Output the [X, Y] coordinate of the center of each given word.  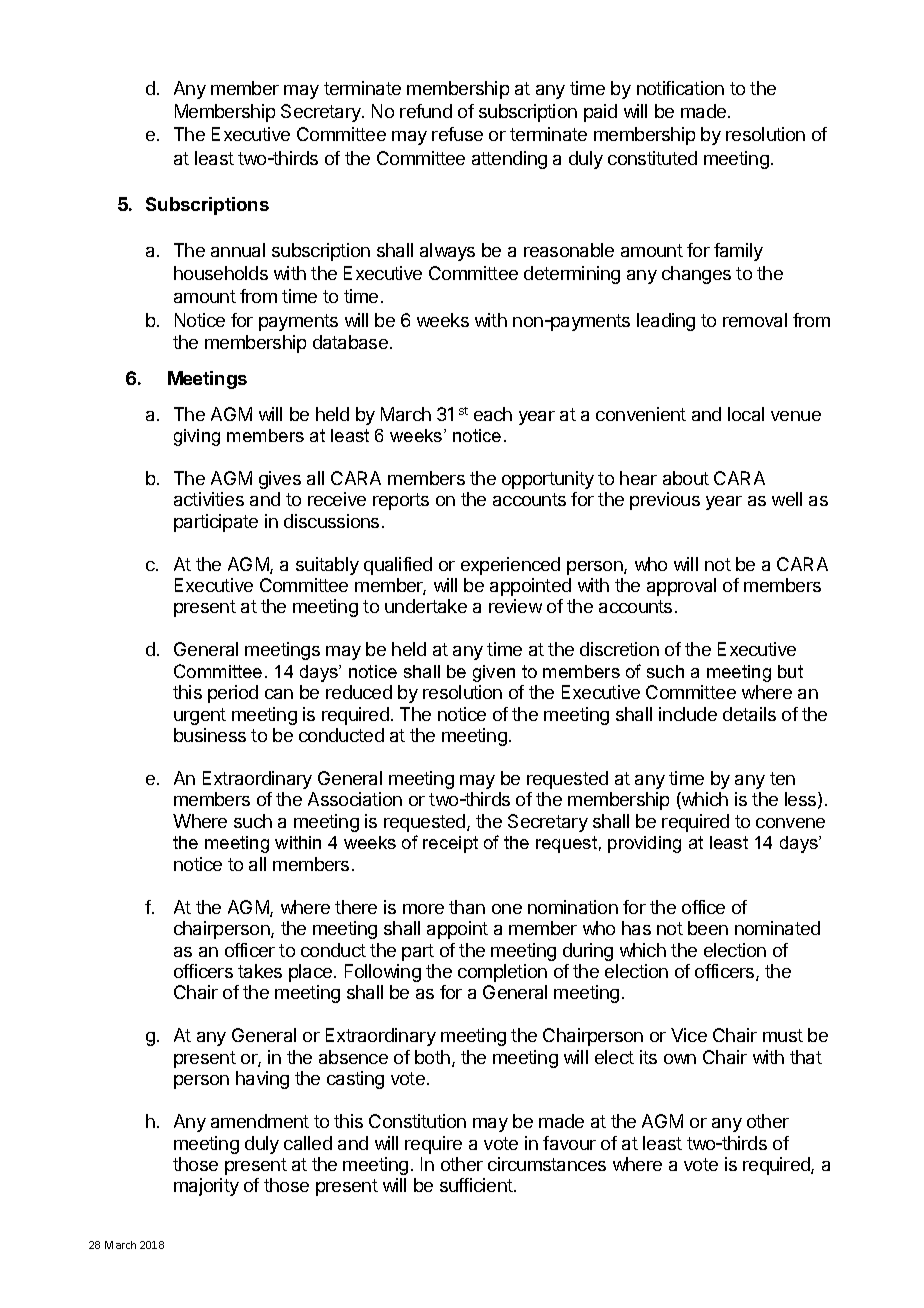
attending [509, 160]
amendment [260, 1121]
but [790, 671]
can [279, 694]
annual [238, 250]
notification [680, 88]
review [515, 606]
